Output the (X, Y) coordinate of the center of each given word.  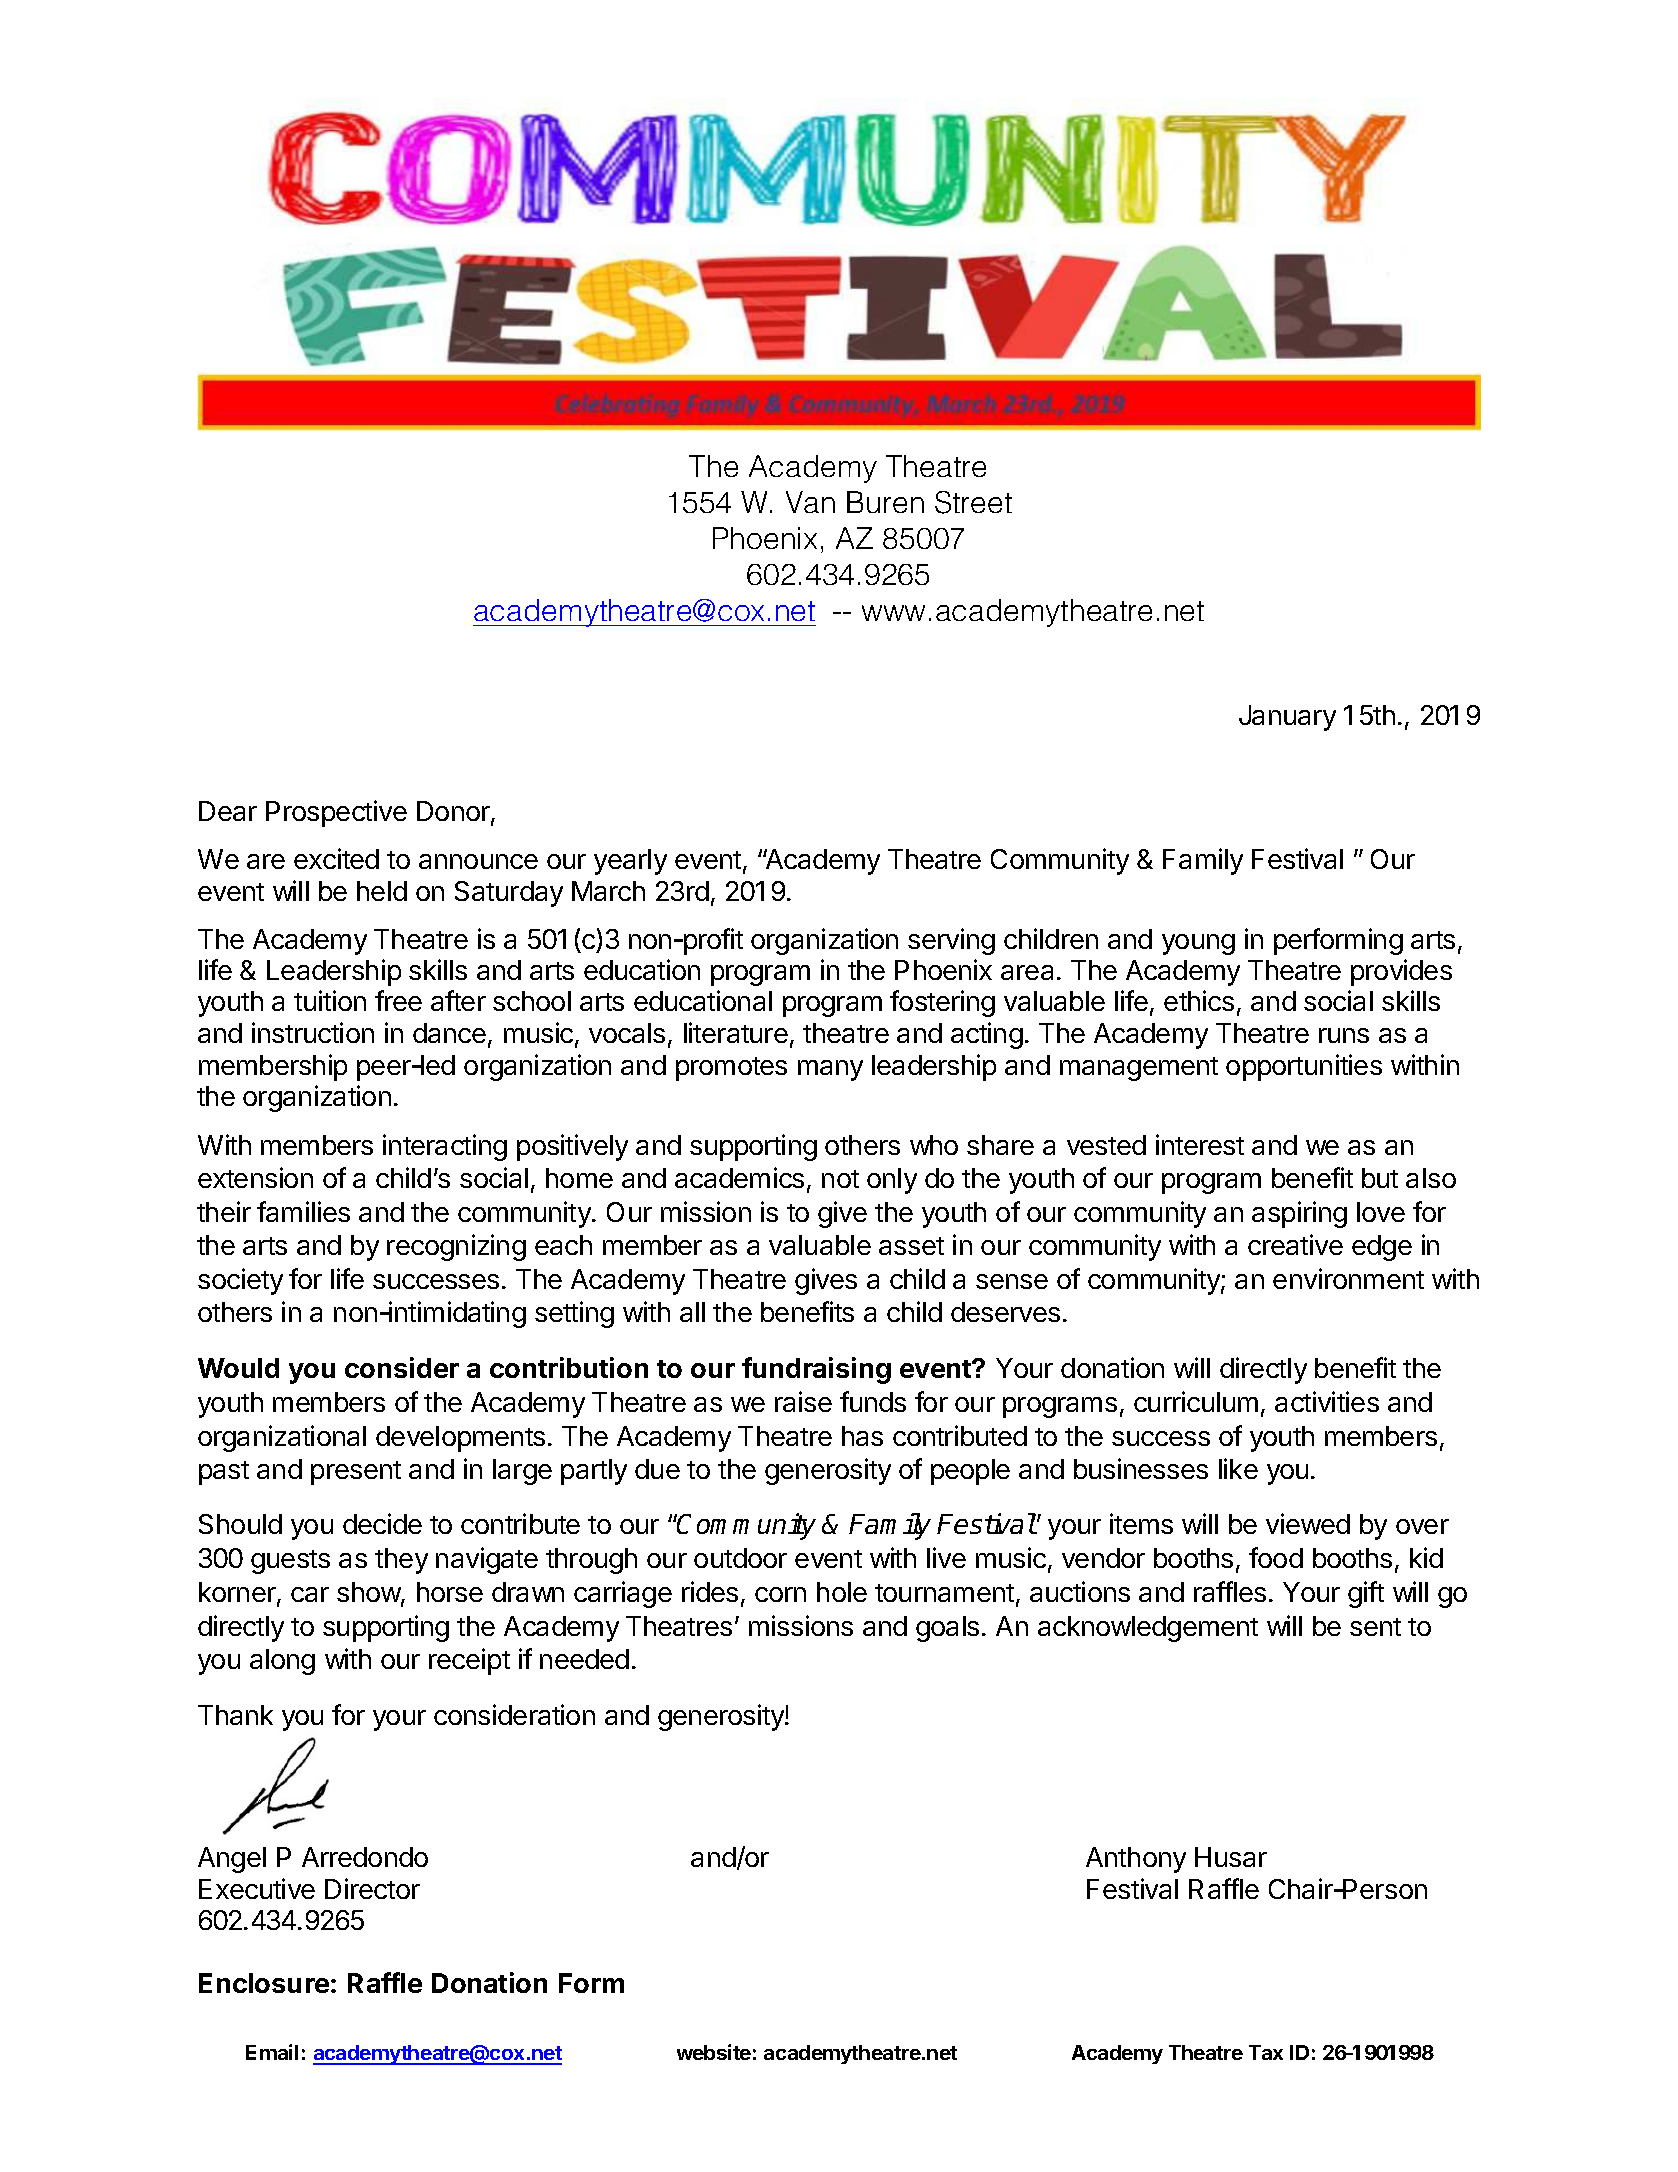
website (714, 2052)
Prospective (336, 813)
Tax (1266, 2052)
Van (810, 502)
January (1287, 718)
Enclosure (264, 1983)
